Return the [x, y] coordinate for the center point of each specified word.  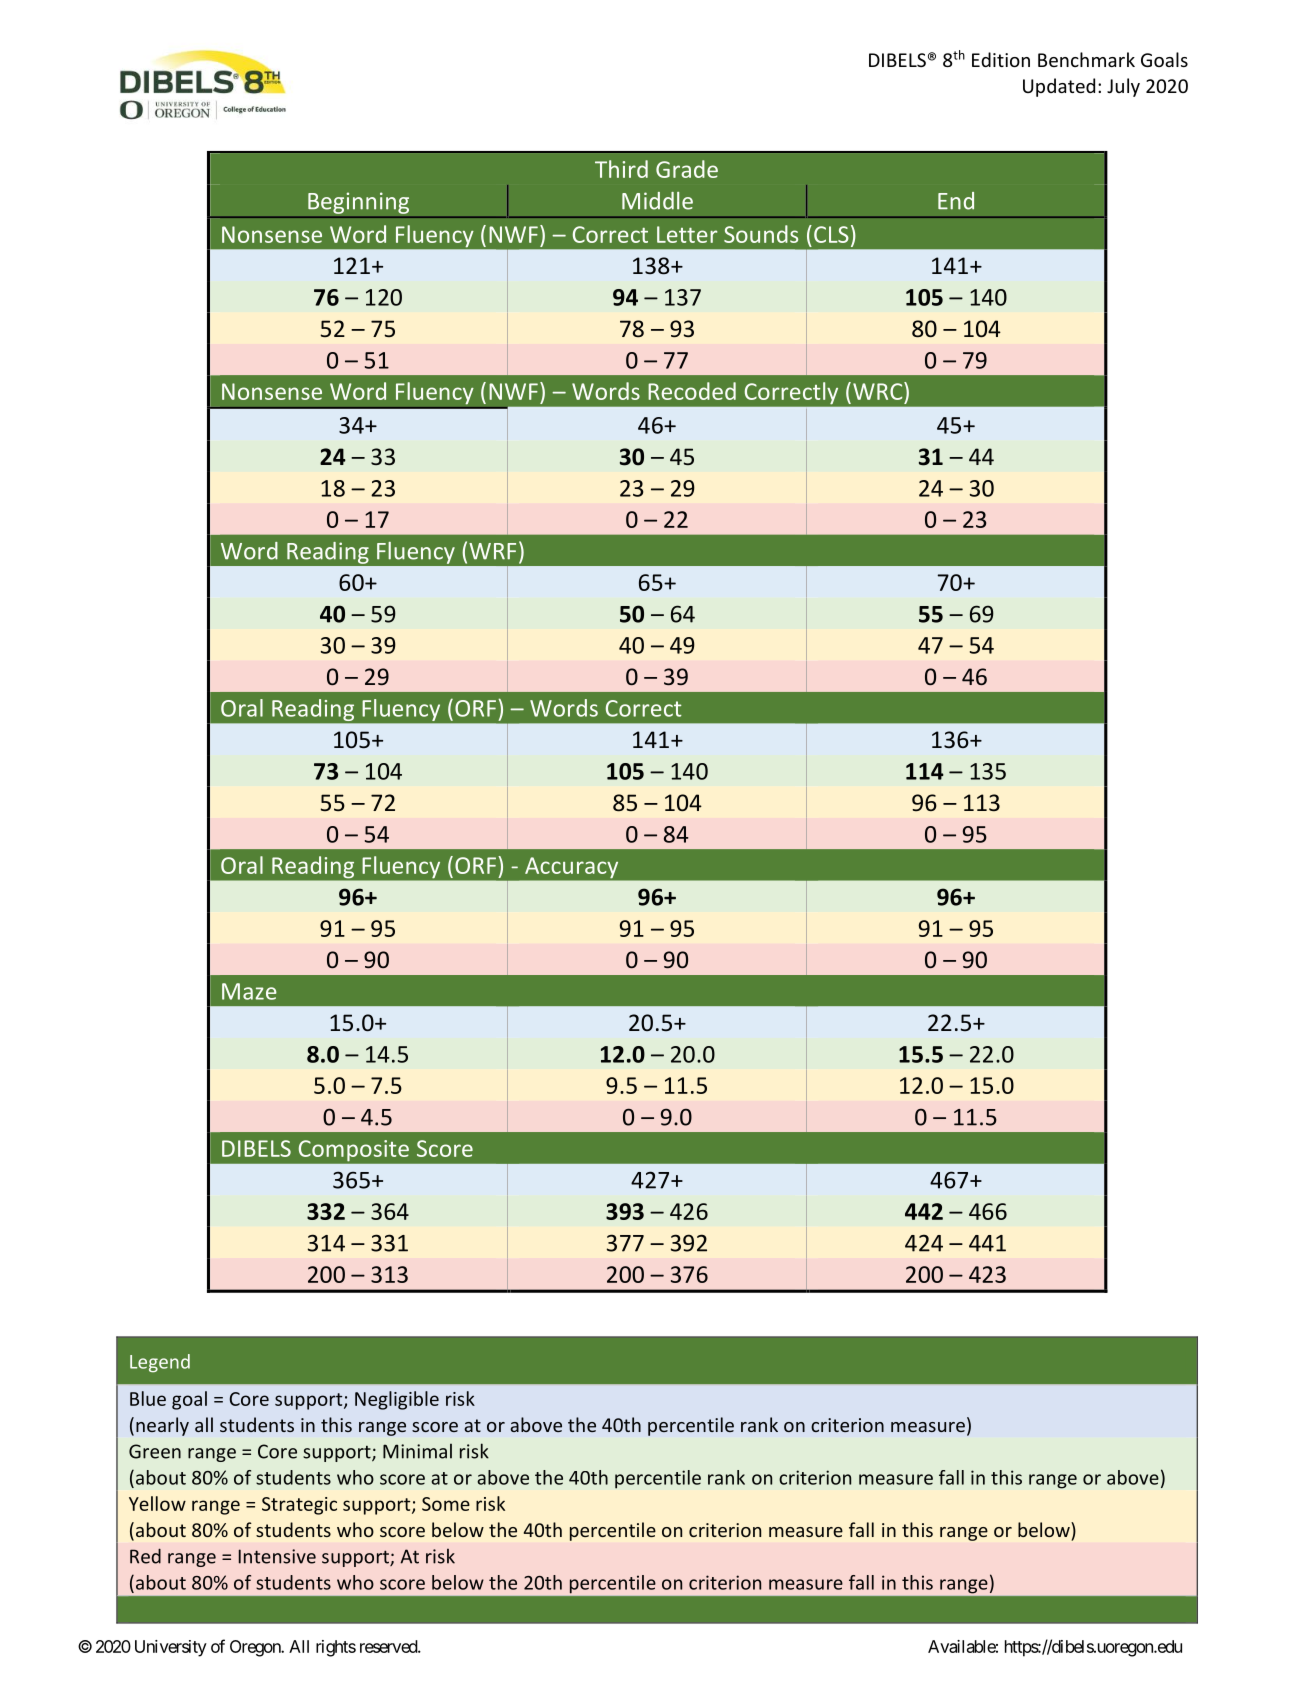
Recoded [692, 391]
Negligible [397, 1400]
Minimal [417, 1451]
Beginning [358, 203]
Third [621, 169]
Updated [1059, 87]
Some [446, 1504]
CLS [831, 234]
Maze [249, 991]
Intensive [277, 1556]
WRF [492, 551]
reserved [389, 1646]
